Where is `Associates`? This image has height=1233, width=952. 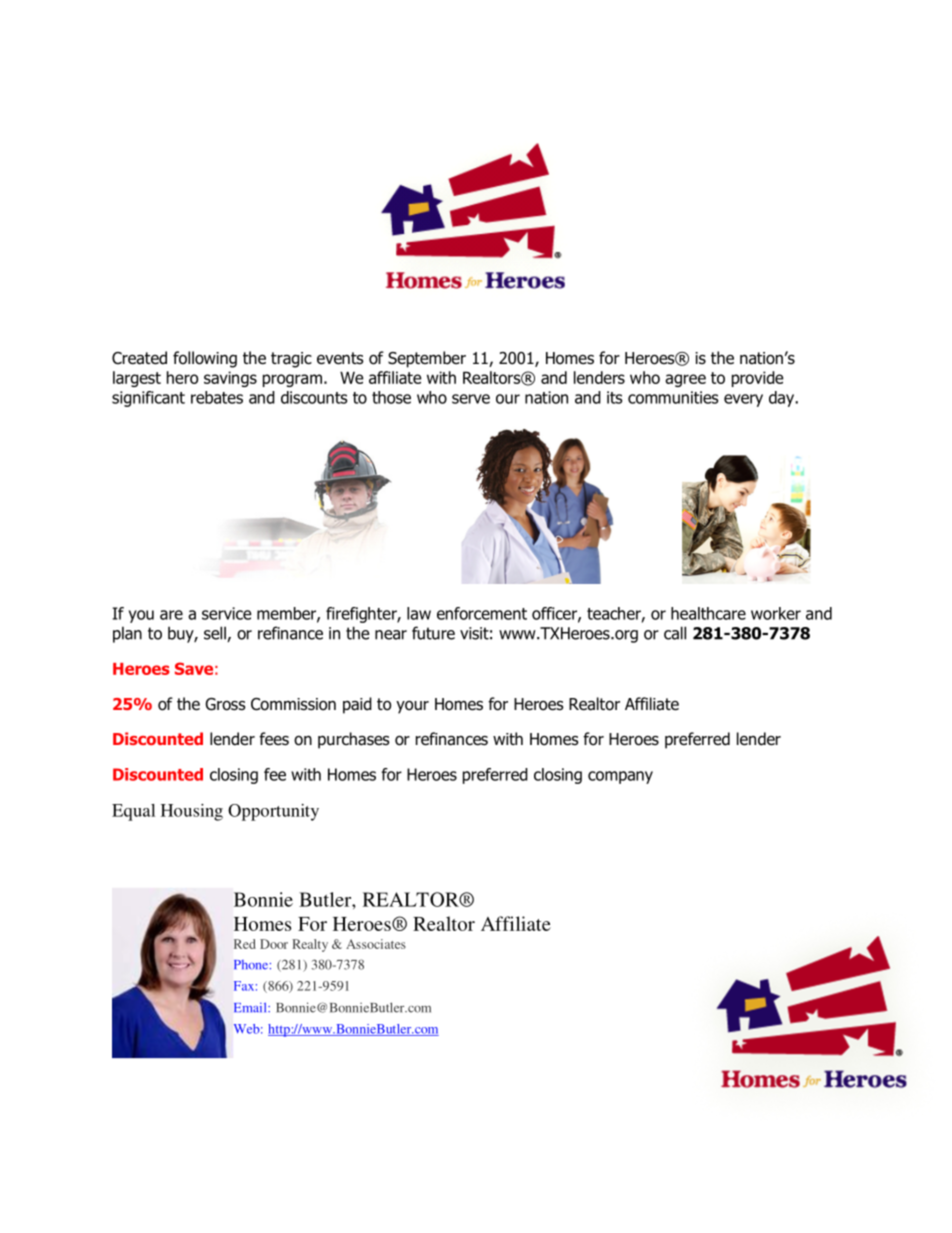
Associates is located at coordinates (376, 944).
